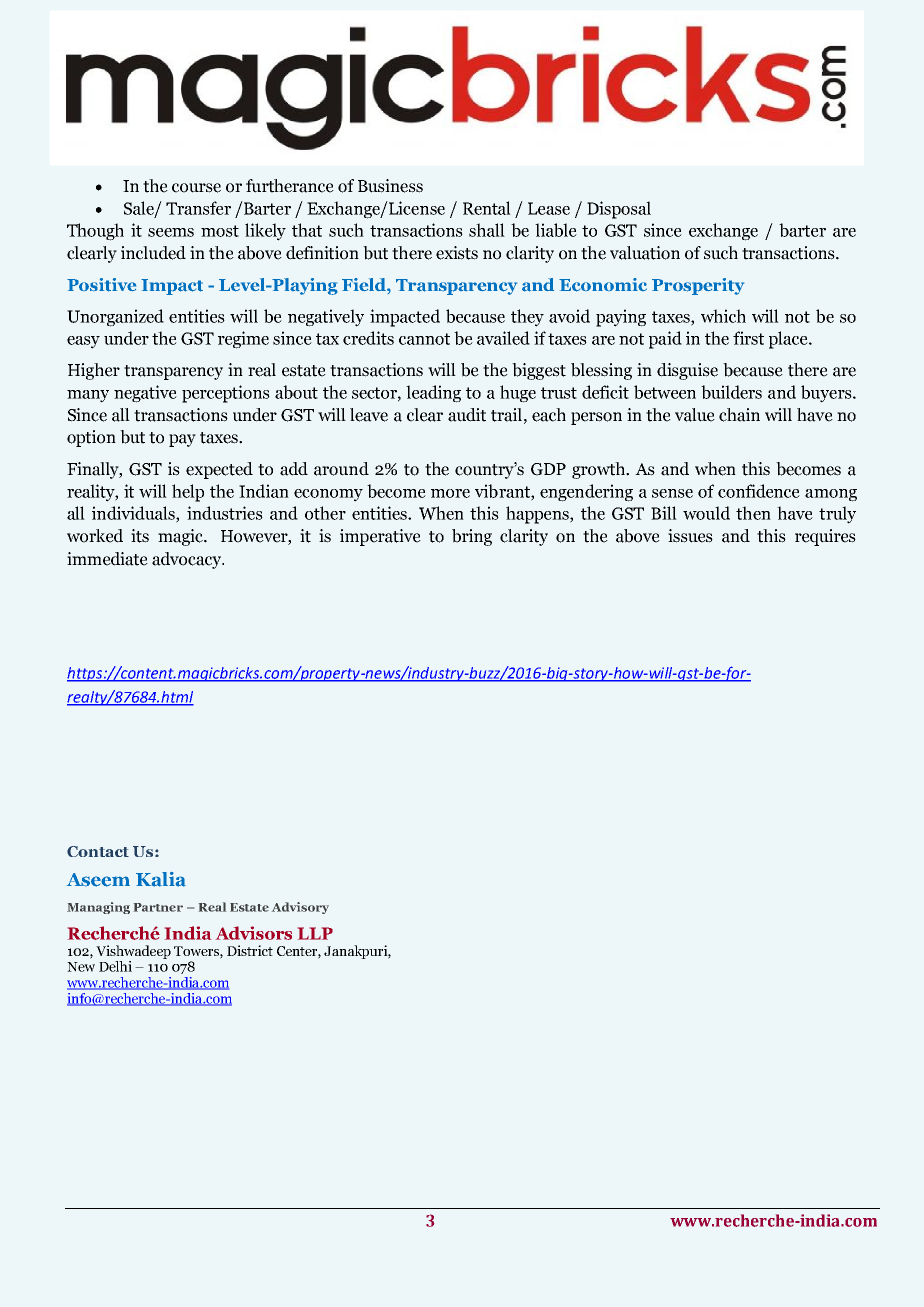  What do you see at coordinates (115, 966) in the document?
I see `Delhi` at bounding box center [115, 966].
